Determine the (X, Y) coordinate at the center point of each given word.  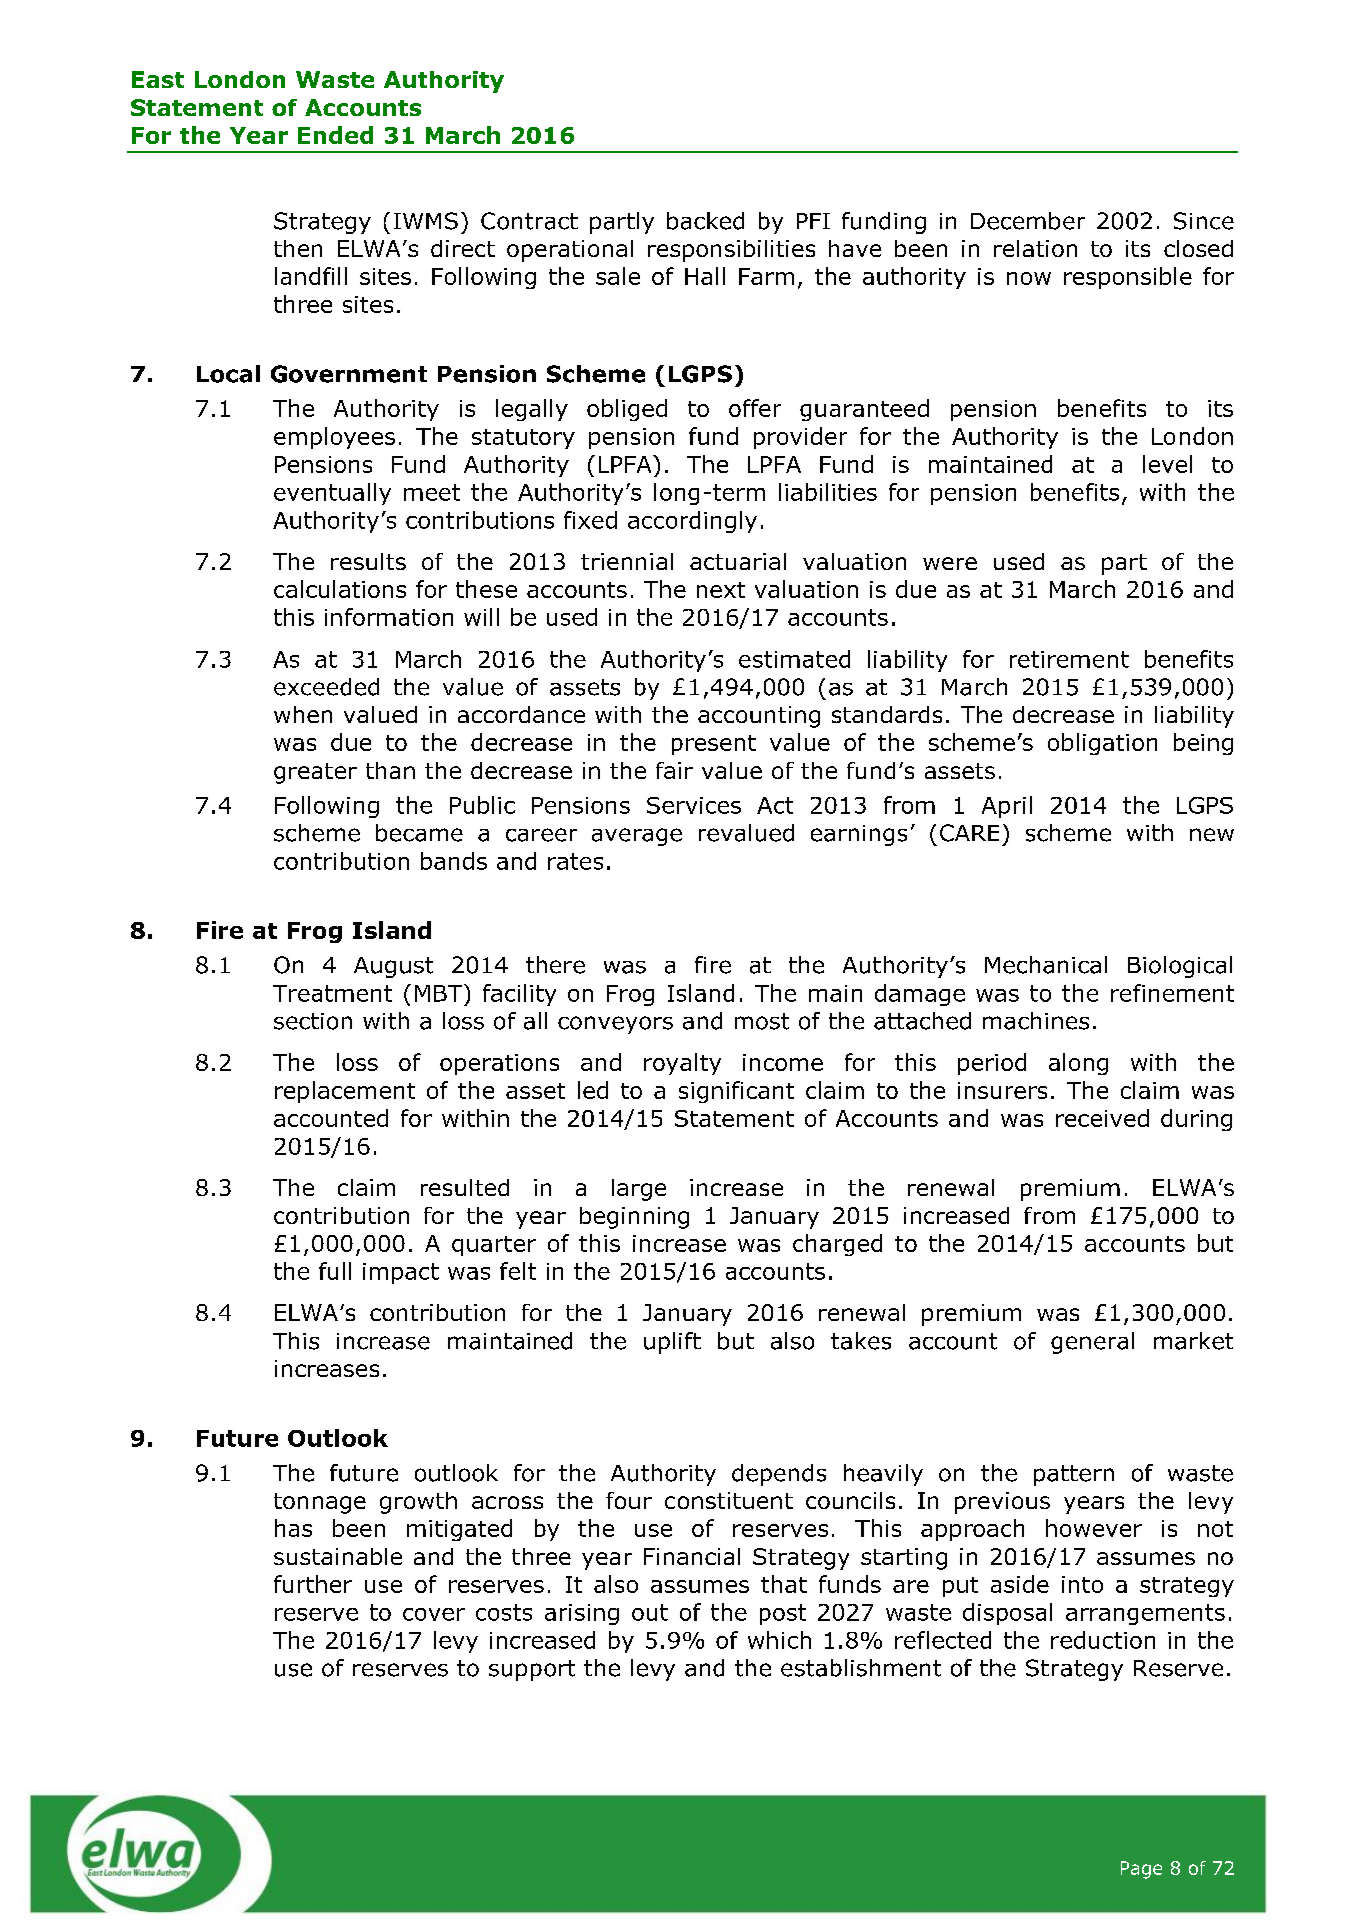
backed (705, 221)
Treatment (332, 993)
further (313, 1584)
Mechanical (1046, 965)
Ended (335, 135)
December (1028, 221)
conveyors (615, 1025)
